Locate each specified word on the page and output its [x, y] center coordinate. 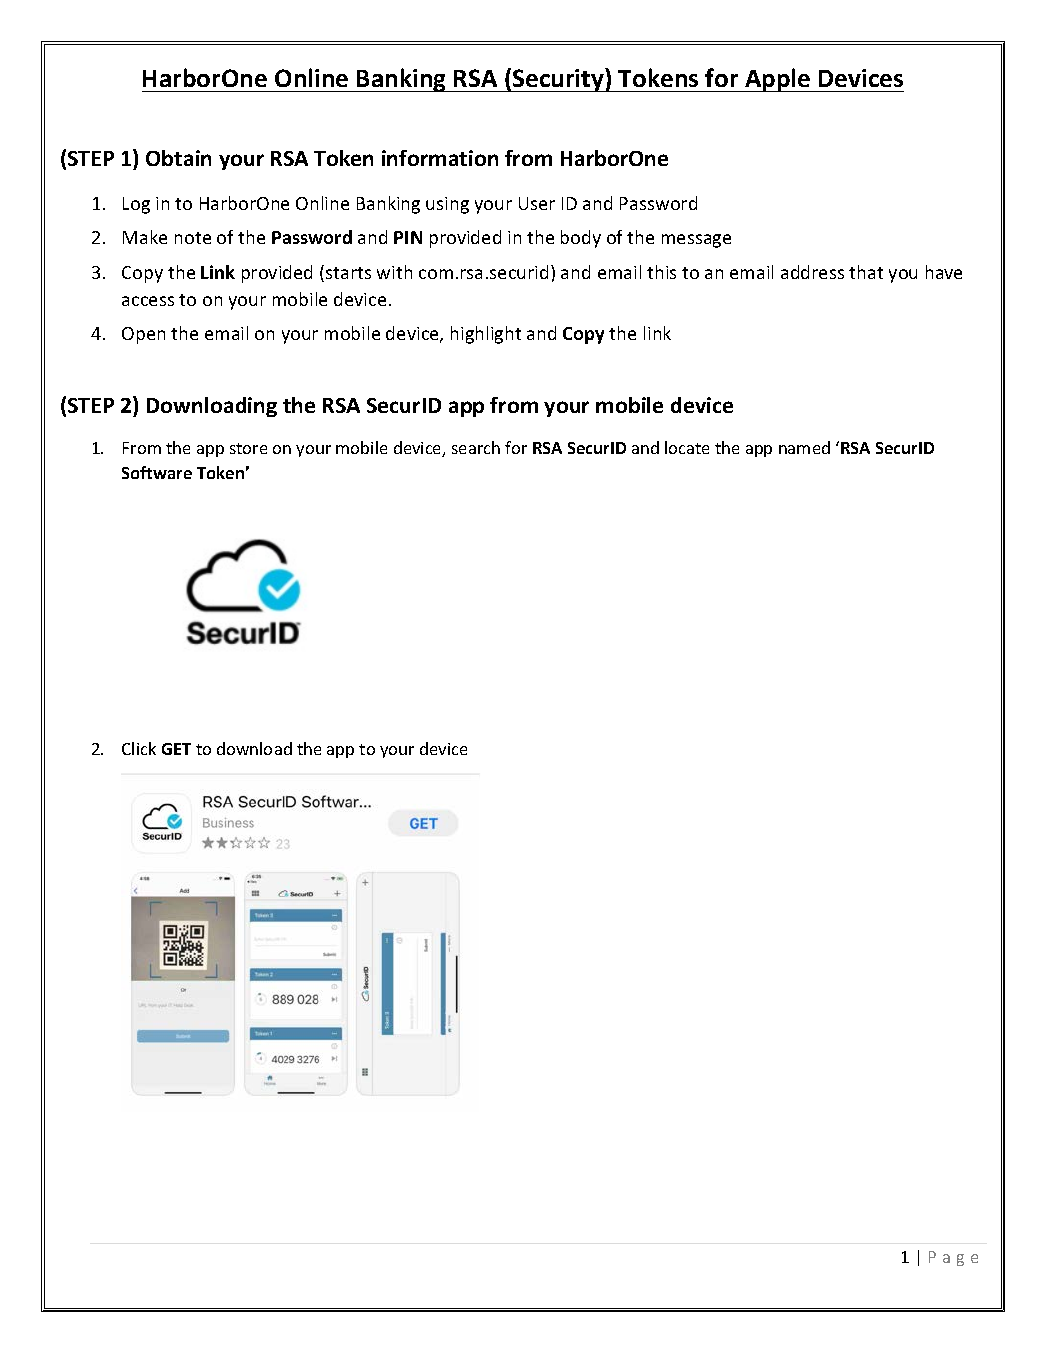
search [476, 447]
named [804, 447]
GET [176, 749]
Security [558, 80]
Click [139, 748]
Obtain [178, 158]
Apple [778, 80]
